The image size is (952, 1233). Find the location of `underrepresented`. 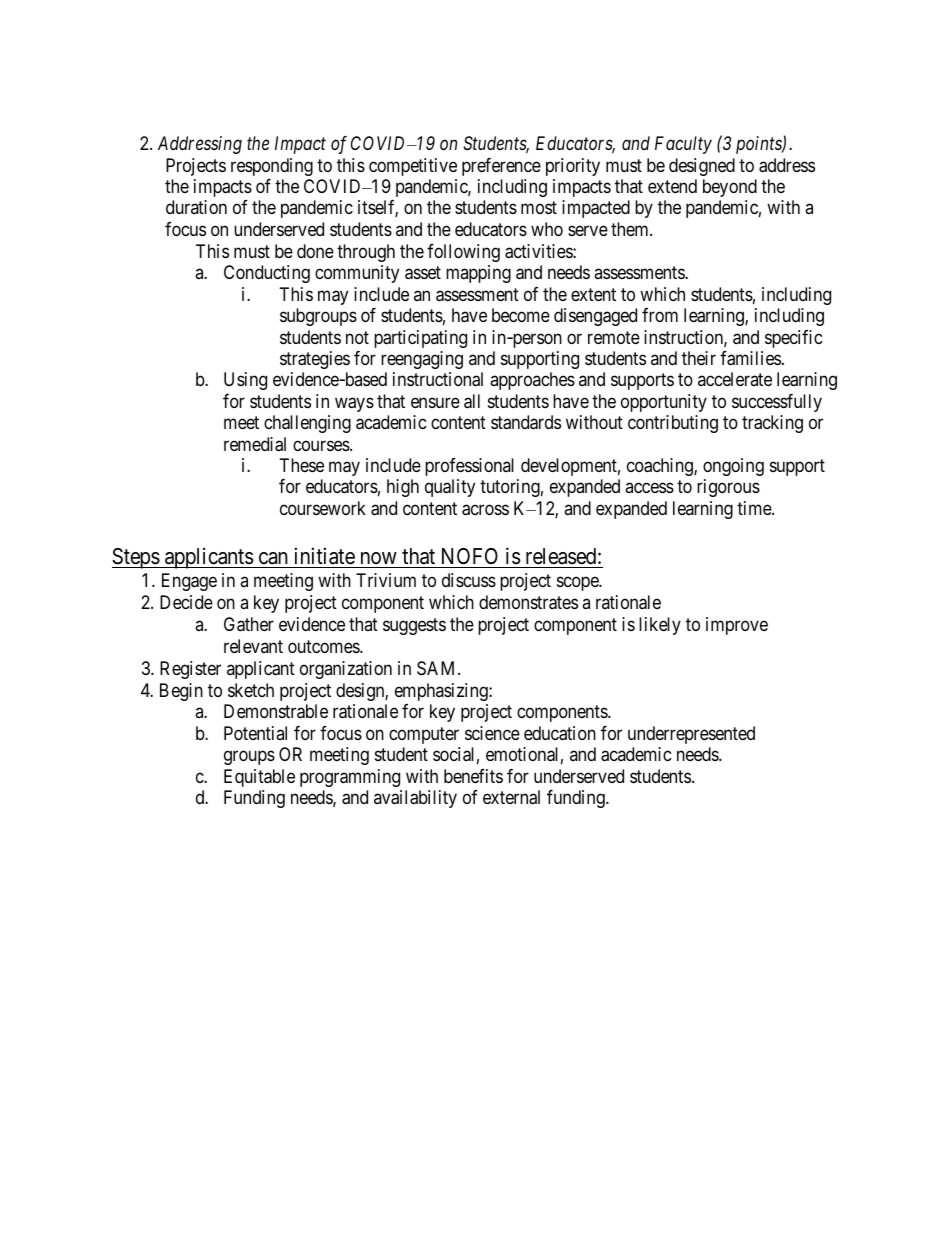

underrepresented is located at coordinates (691, 735).
